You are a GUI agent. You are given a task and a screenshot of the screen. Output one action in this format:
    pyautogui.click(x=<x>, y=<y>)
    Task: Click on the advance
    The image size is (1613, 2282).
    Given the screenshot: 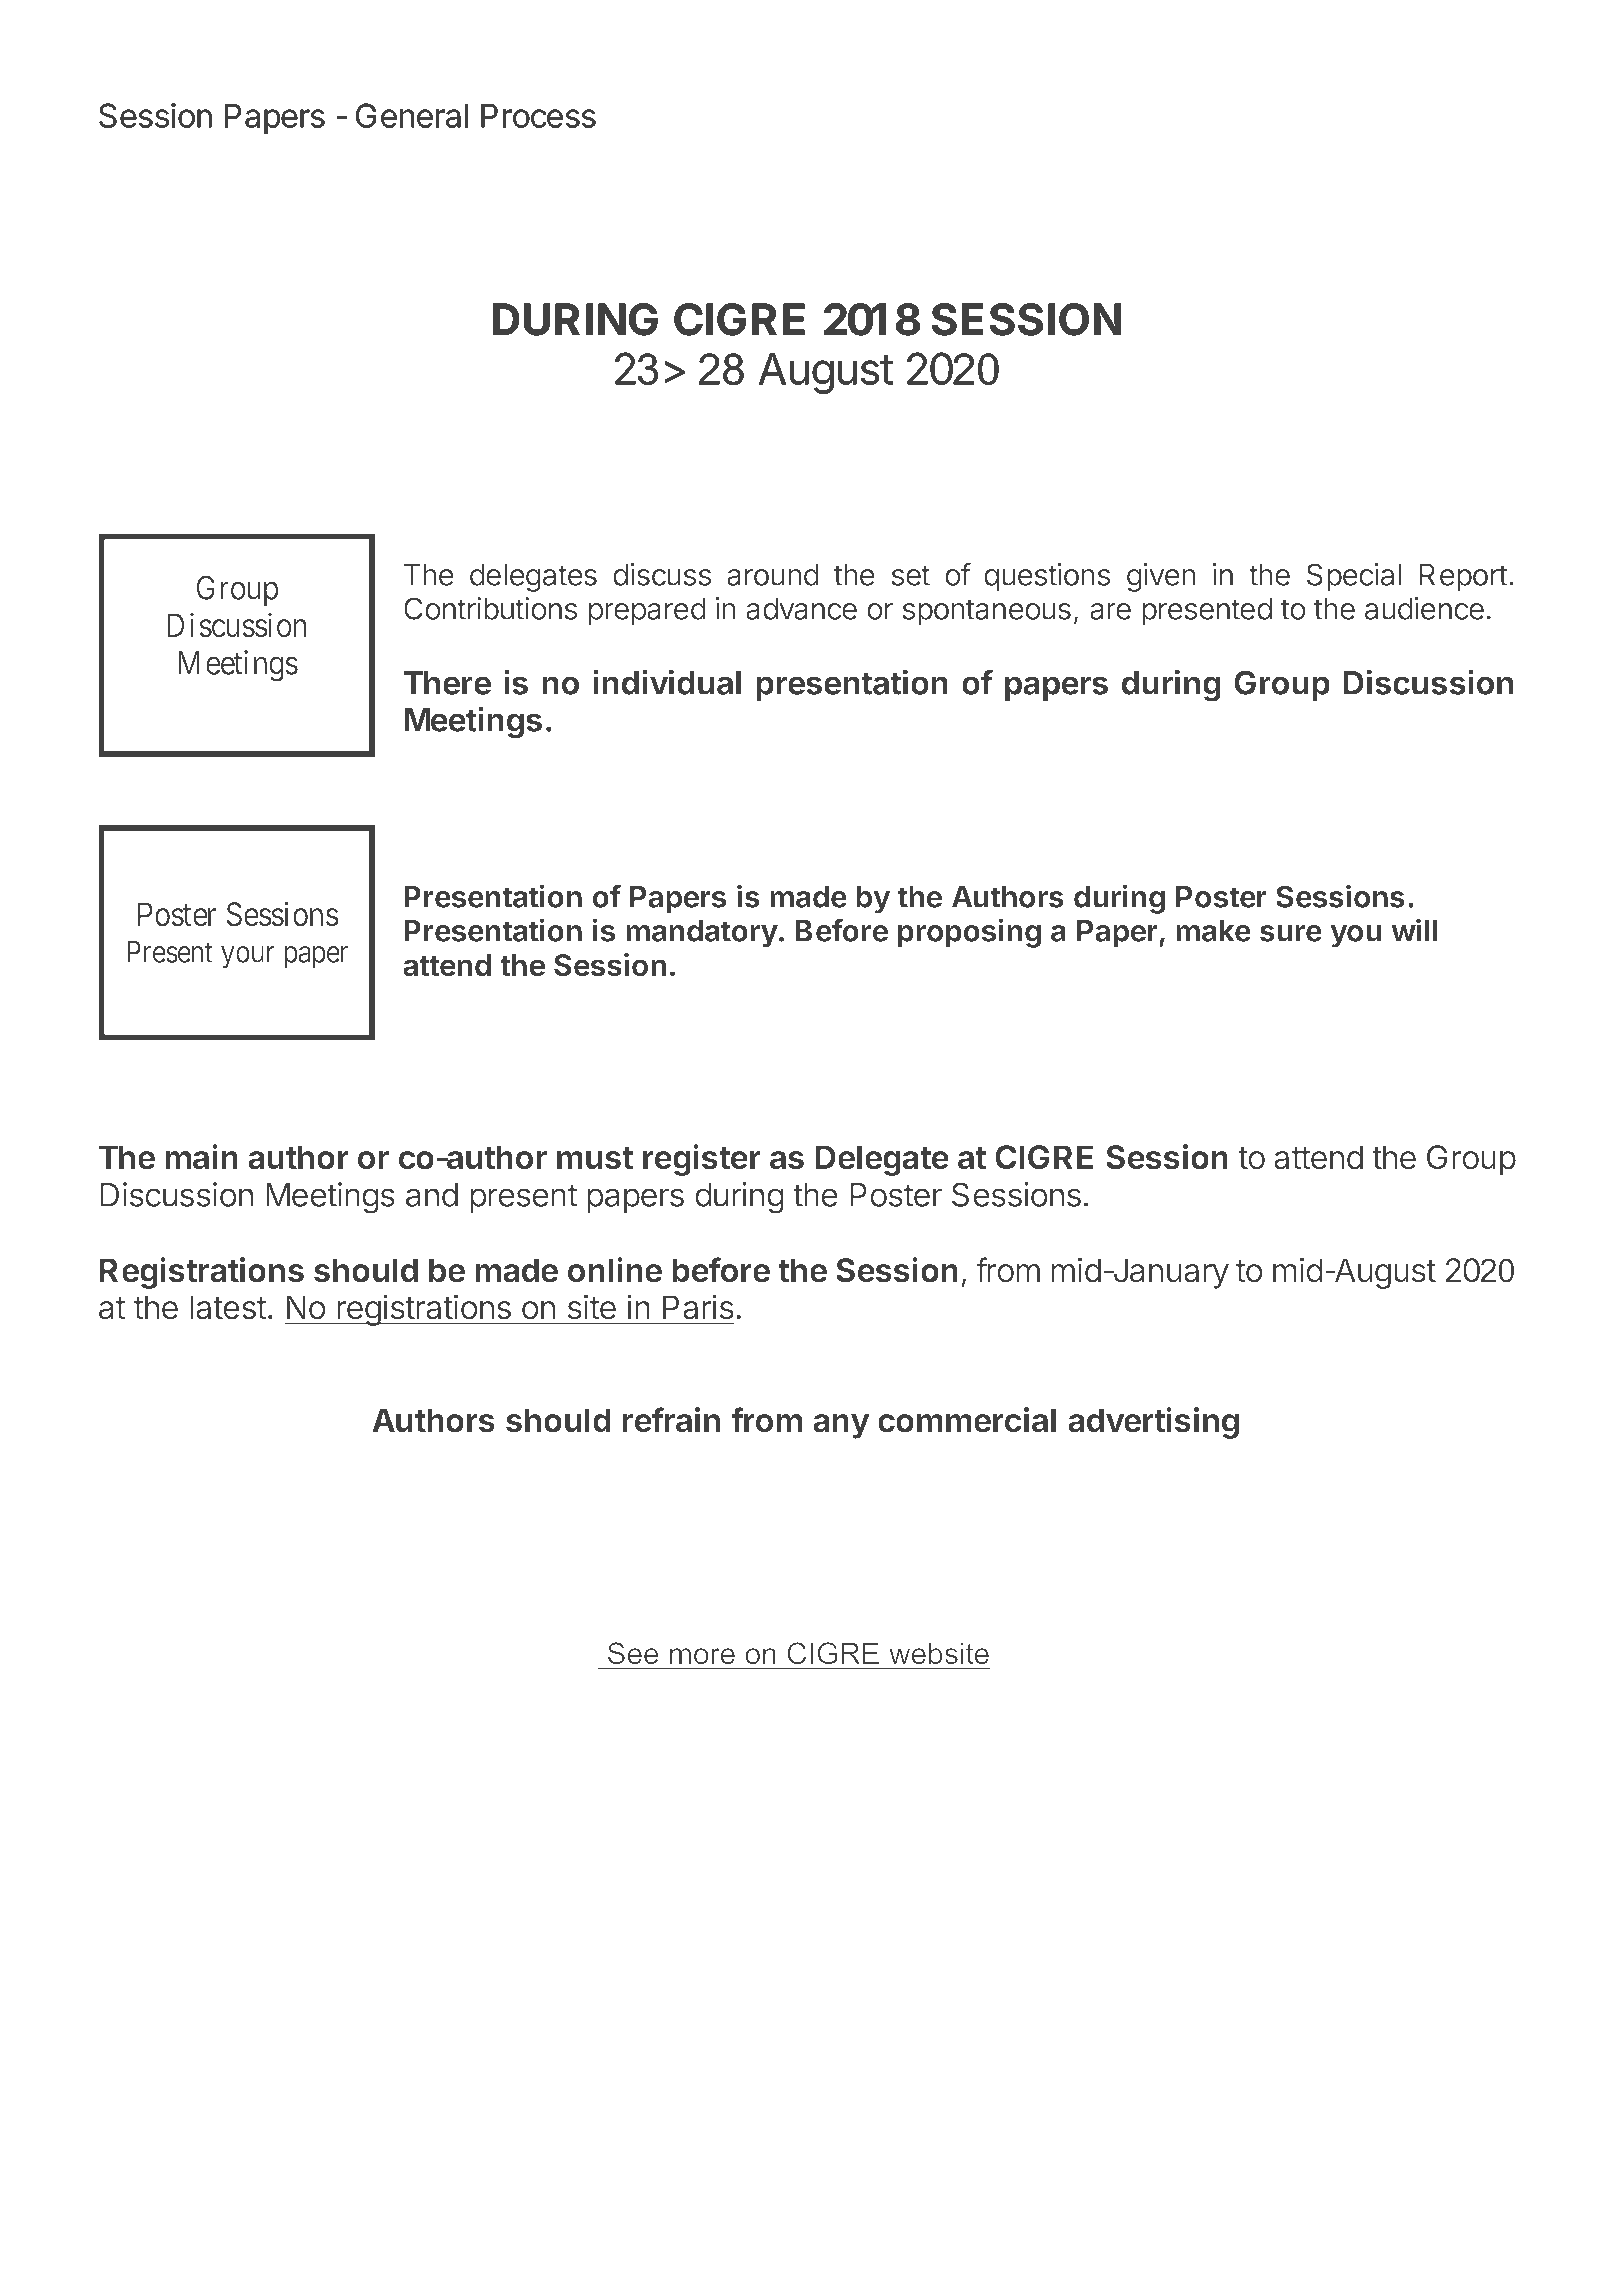 What is the action you would take?
    pyautogui.click(x=801, y=608)
